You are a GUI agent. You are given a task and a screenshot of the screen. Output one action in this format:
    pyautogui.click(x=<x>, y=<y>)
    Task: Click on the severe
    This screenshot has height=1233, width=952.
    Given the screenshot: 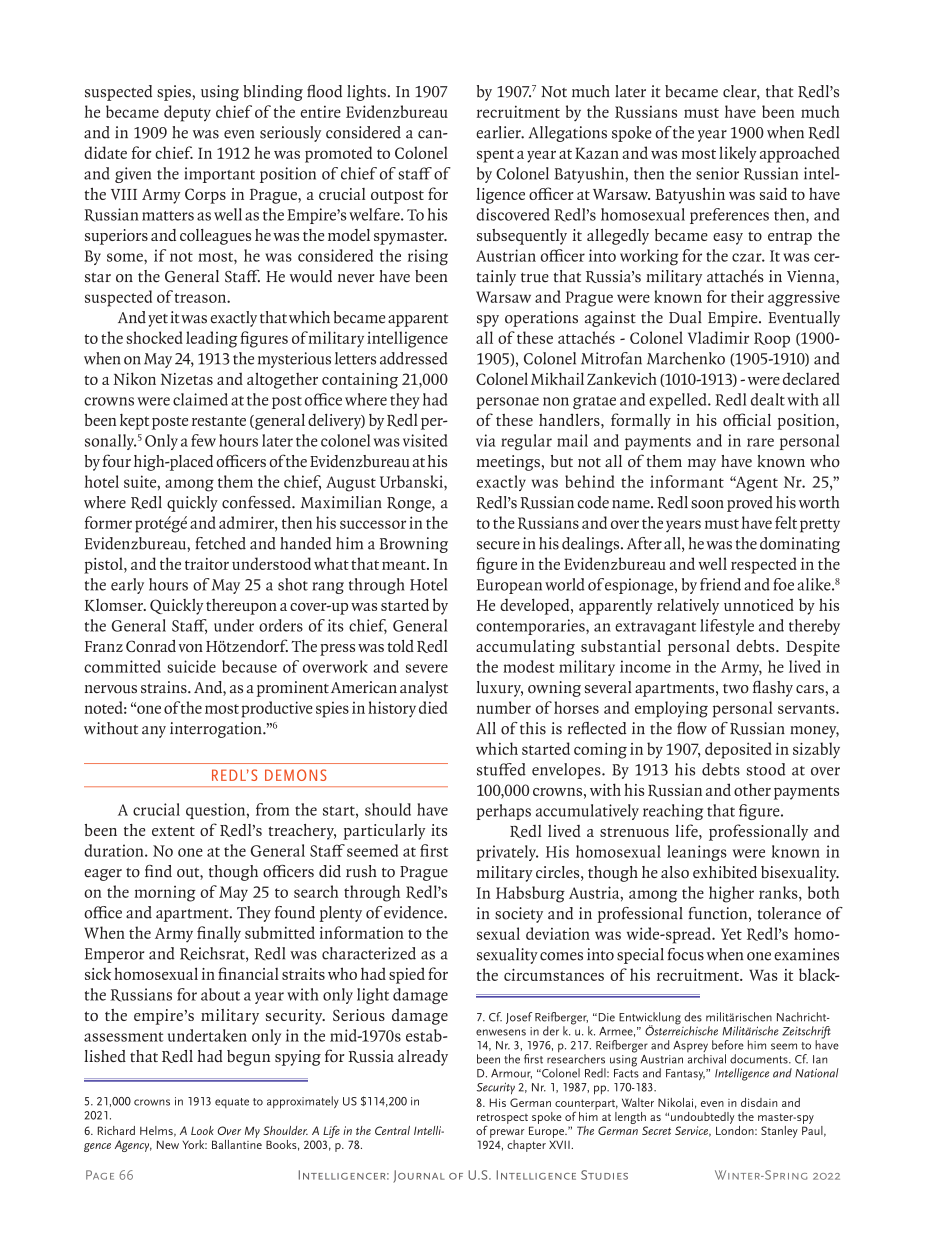 What is the action you would take?
    pyautogui.click(x=427, y=668)
